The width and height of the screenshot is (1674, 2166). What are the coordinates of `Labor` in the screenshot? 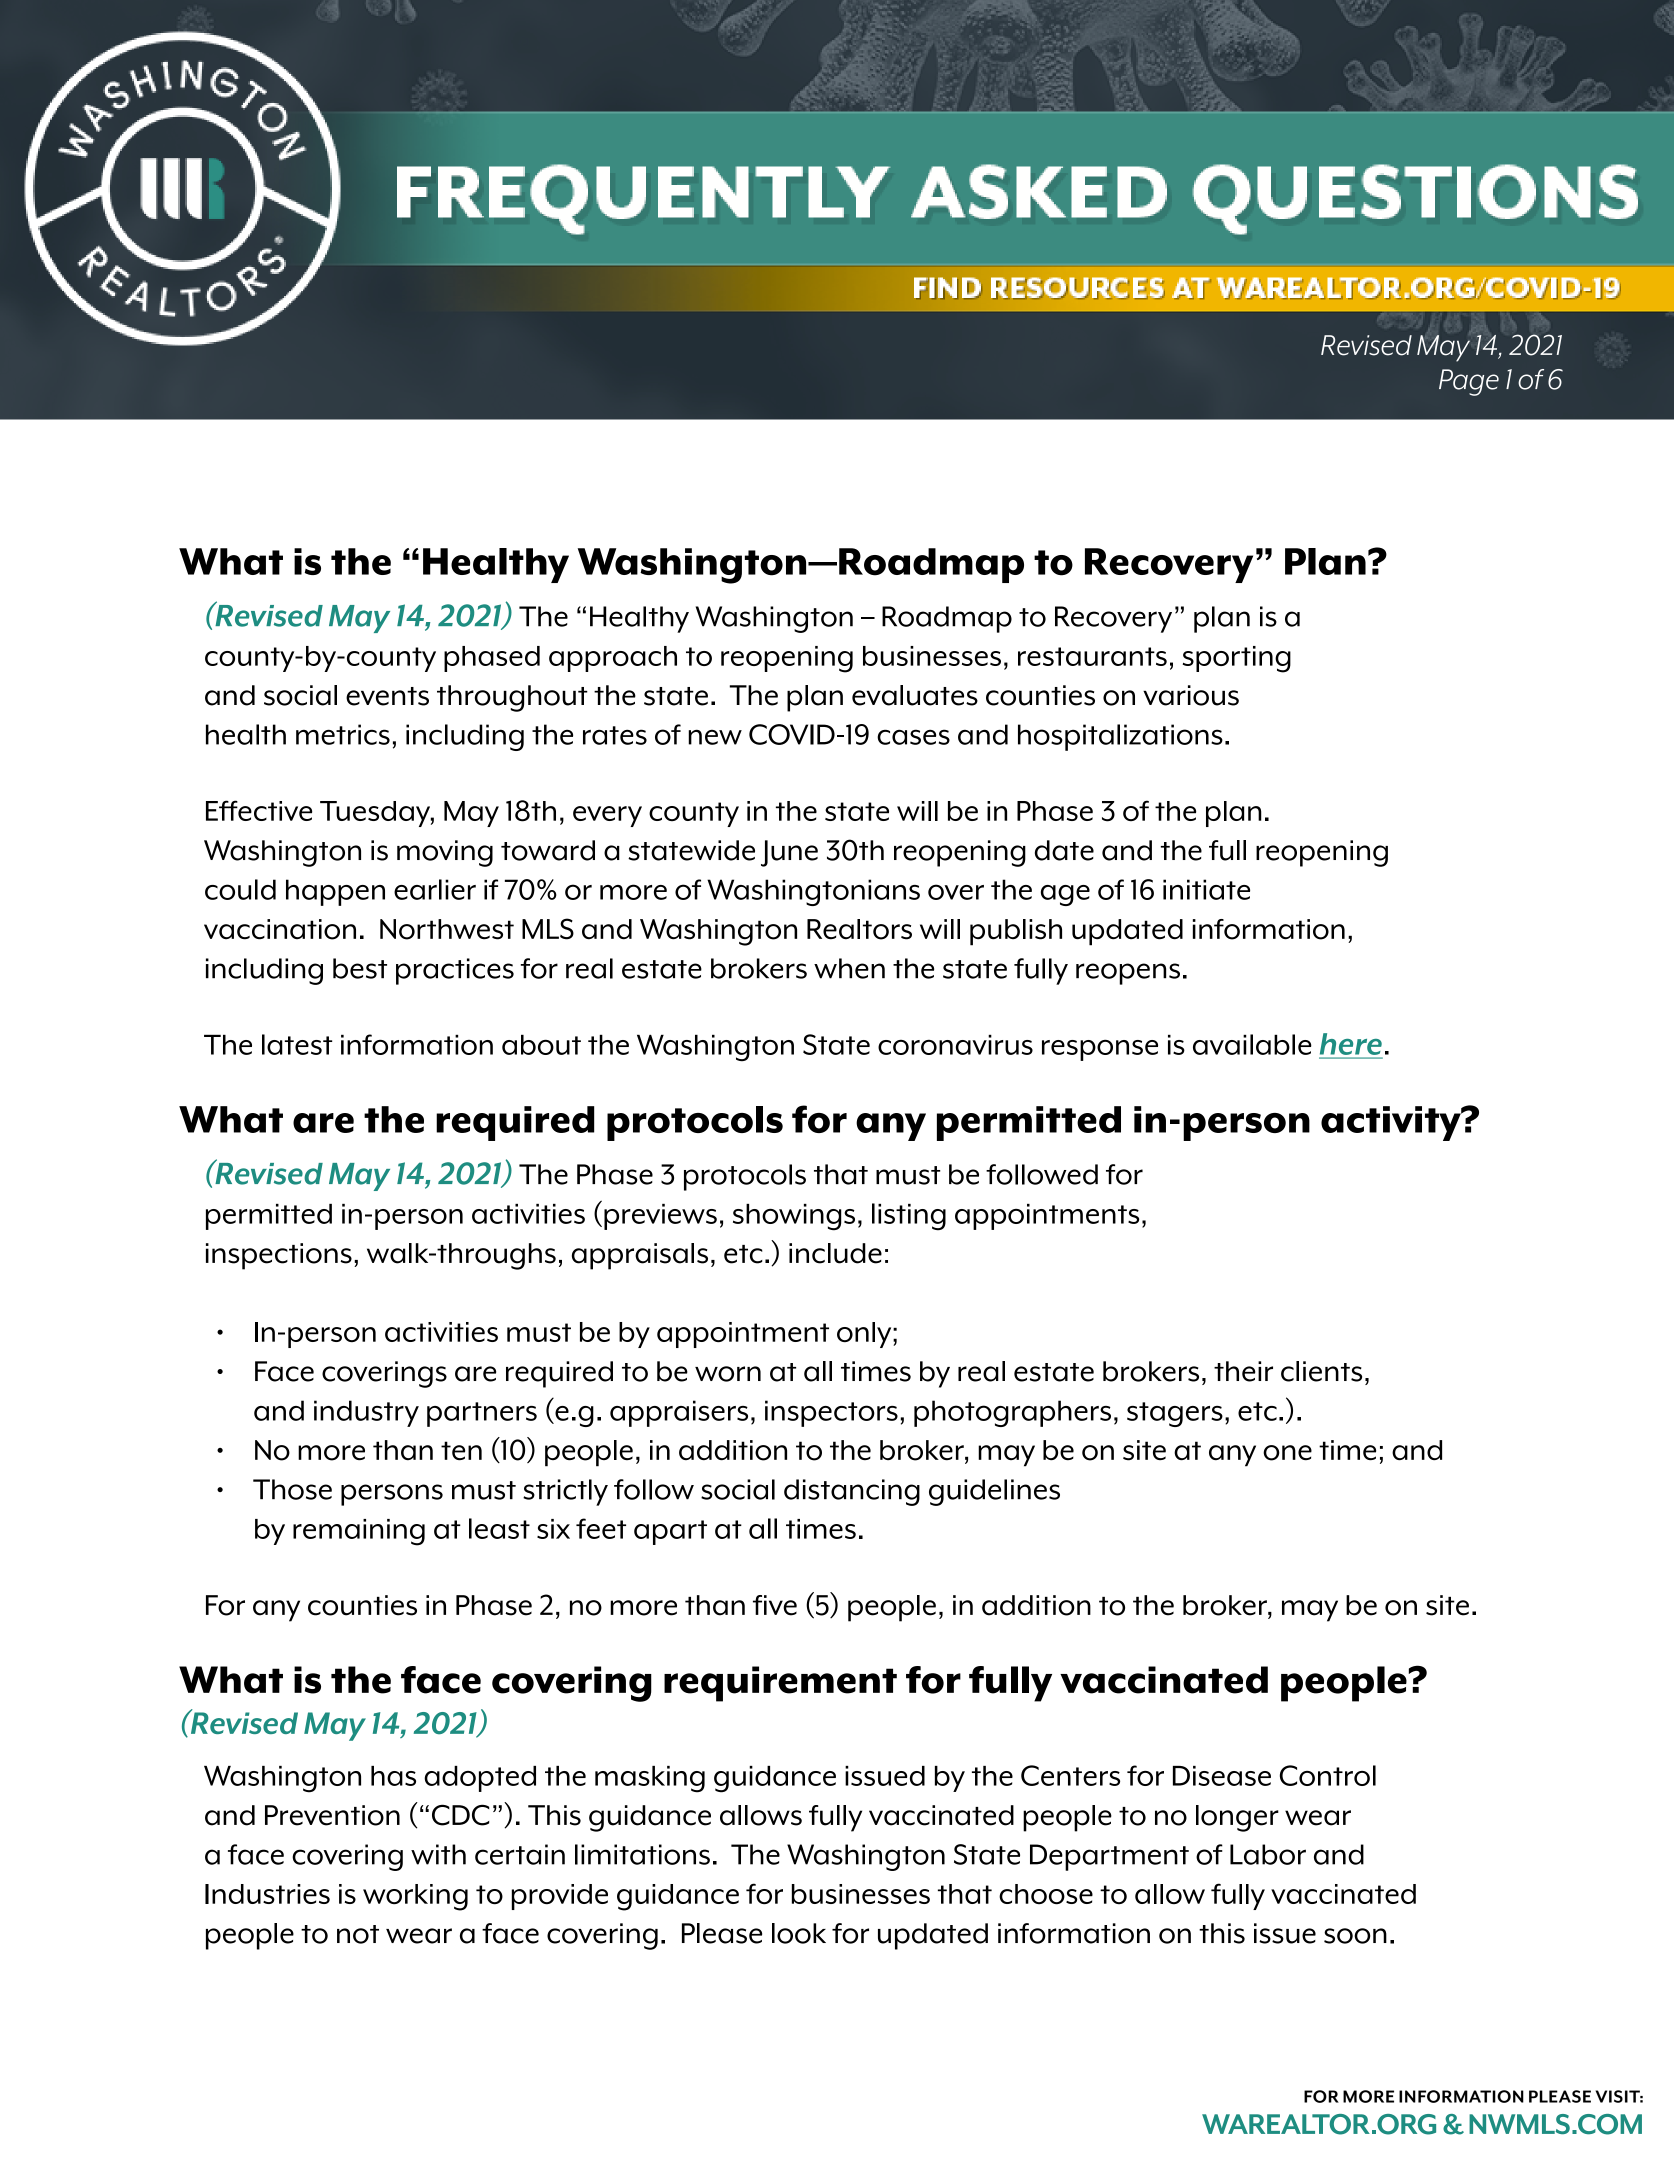 It's located at (1268, 1854).
